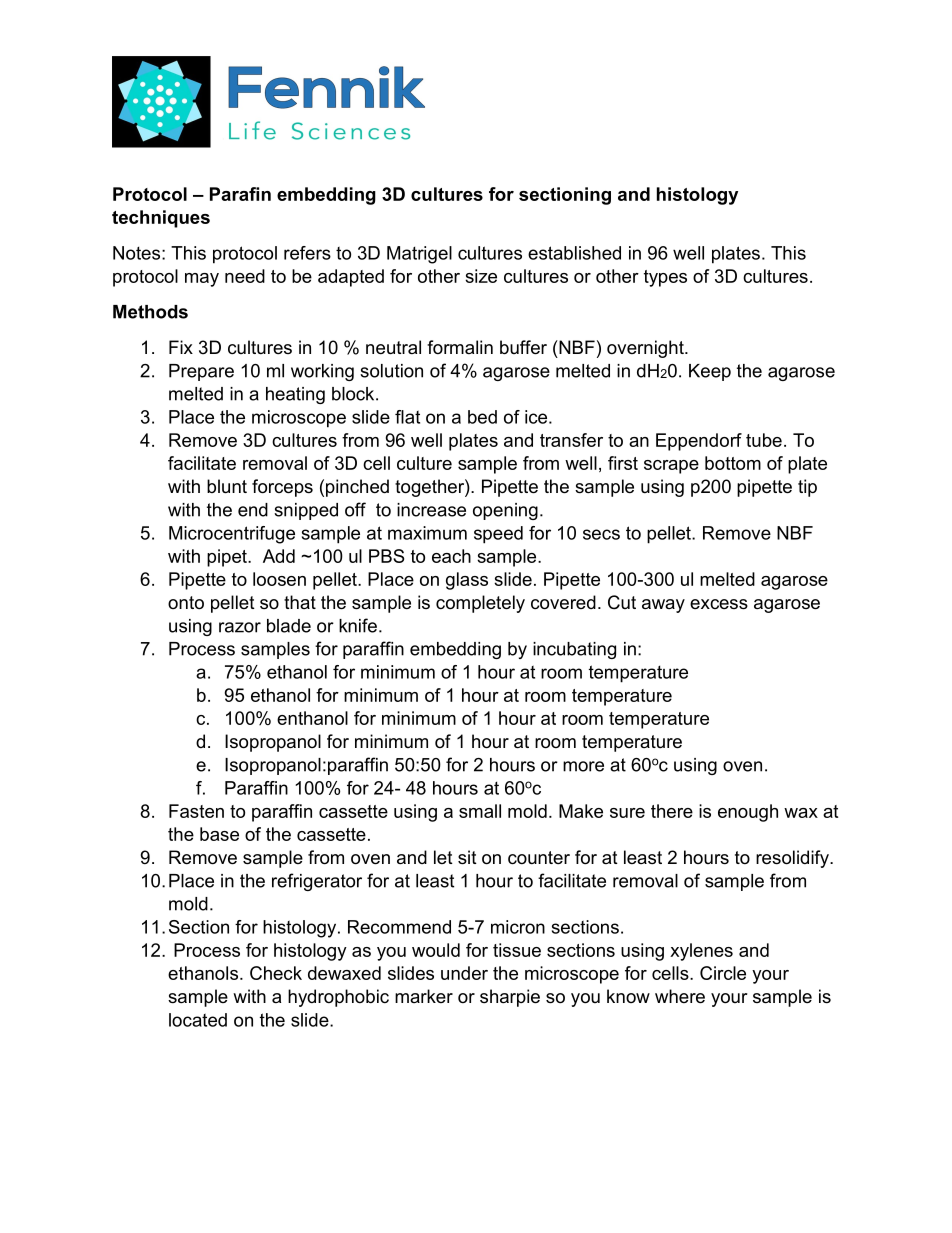 The image size is (952, 1233). Describe the element at coordinates (295, 395) in the screenshot. I see `heating` at that location.
